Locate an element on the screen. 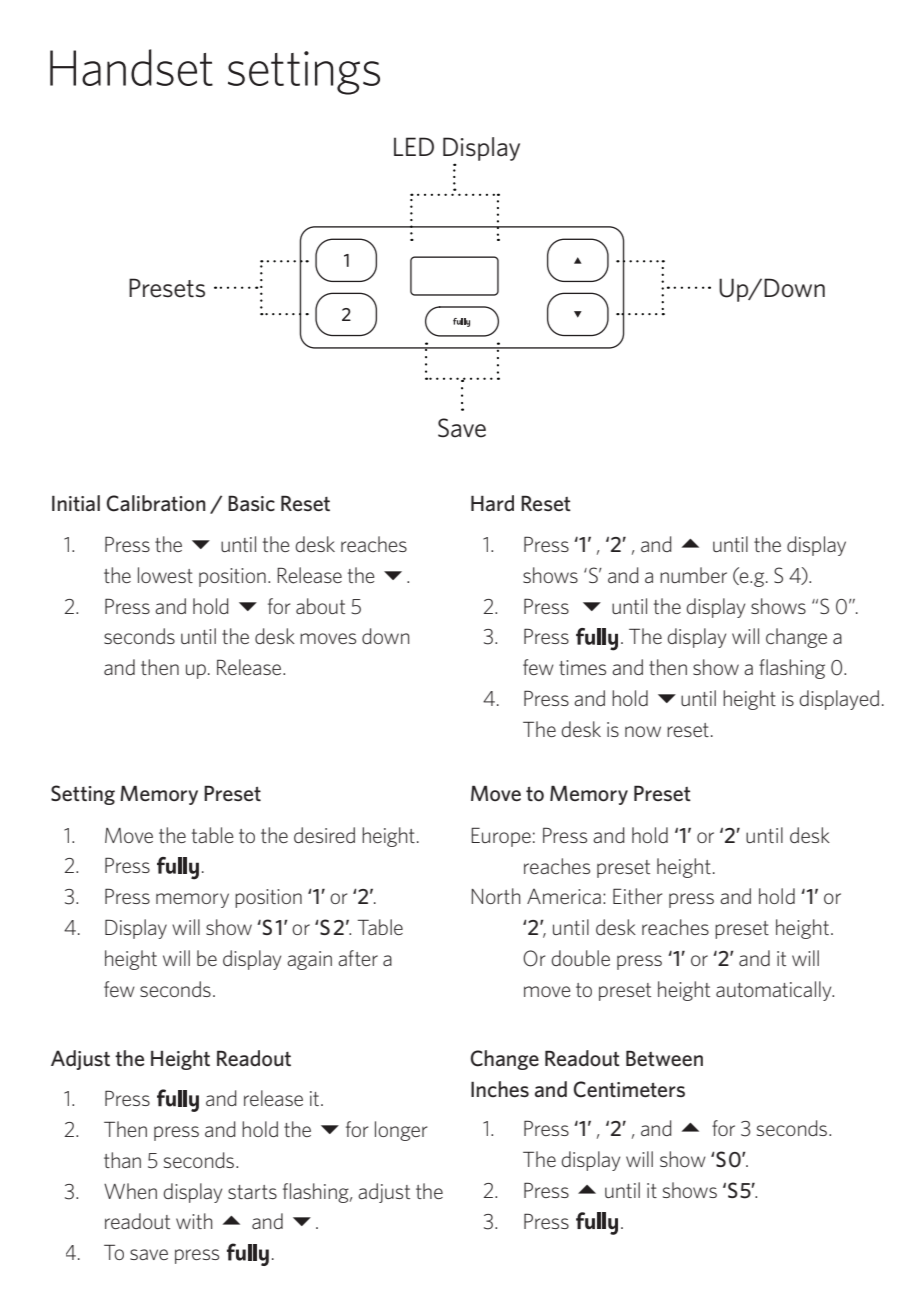 The width and height of the screenshot is (924, 1311). North is located at coordinates (496, 896).
